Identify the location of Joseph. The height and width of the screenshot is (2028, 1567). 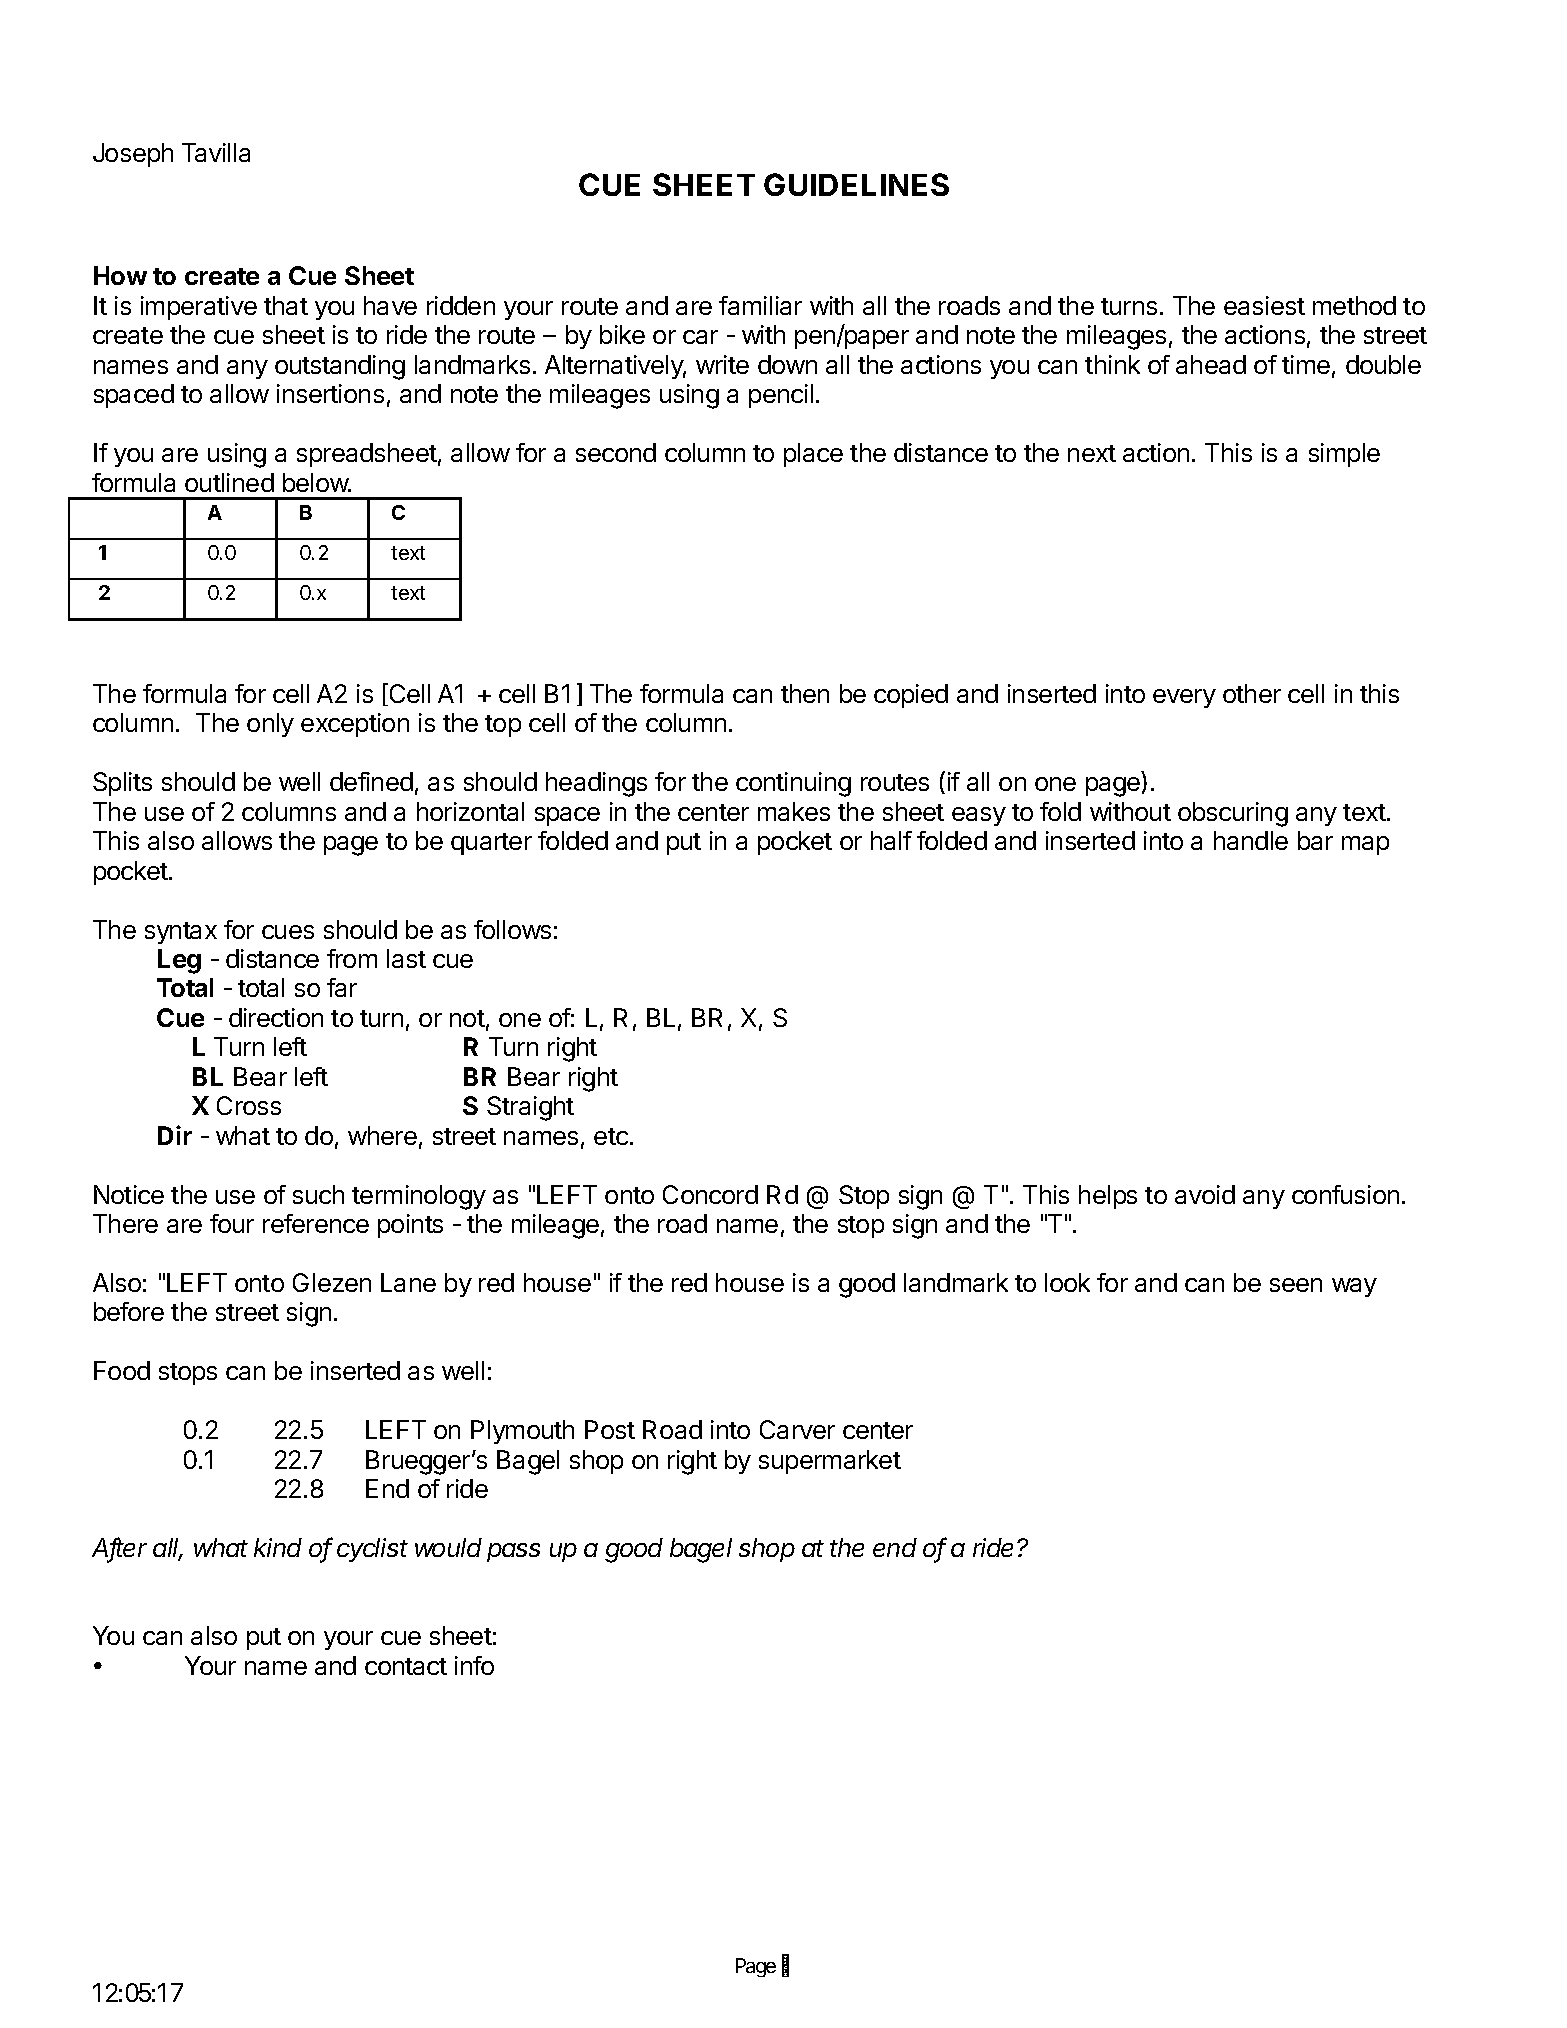
(133, 155).
